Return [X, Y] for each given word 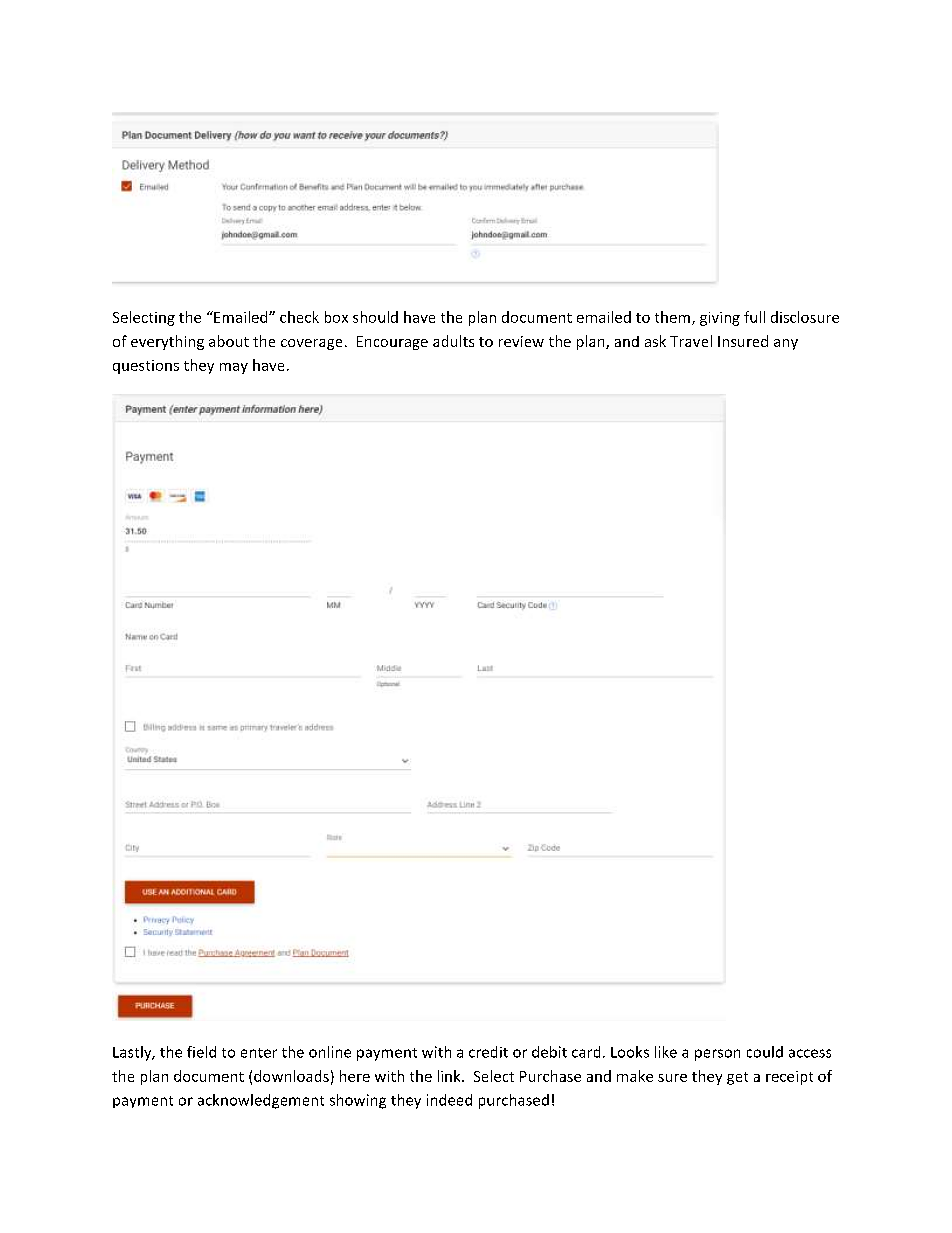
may [234, 368]
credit [488, 1052]
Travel [691, 341]
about [229, 341]
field [201, 1052]
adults [453, 341]
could [765, 1052]
